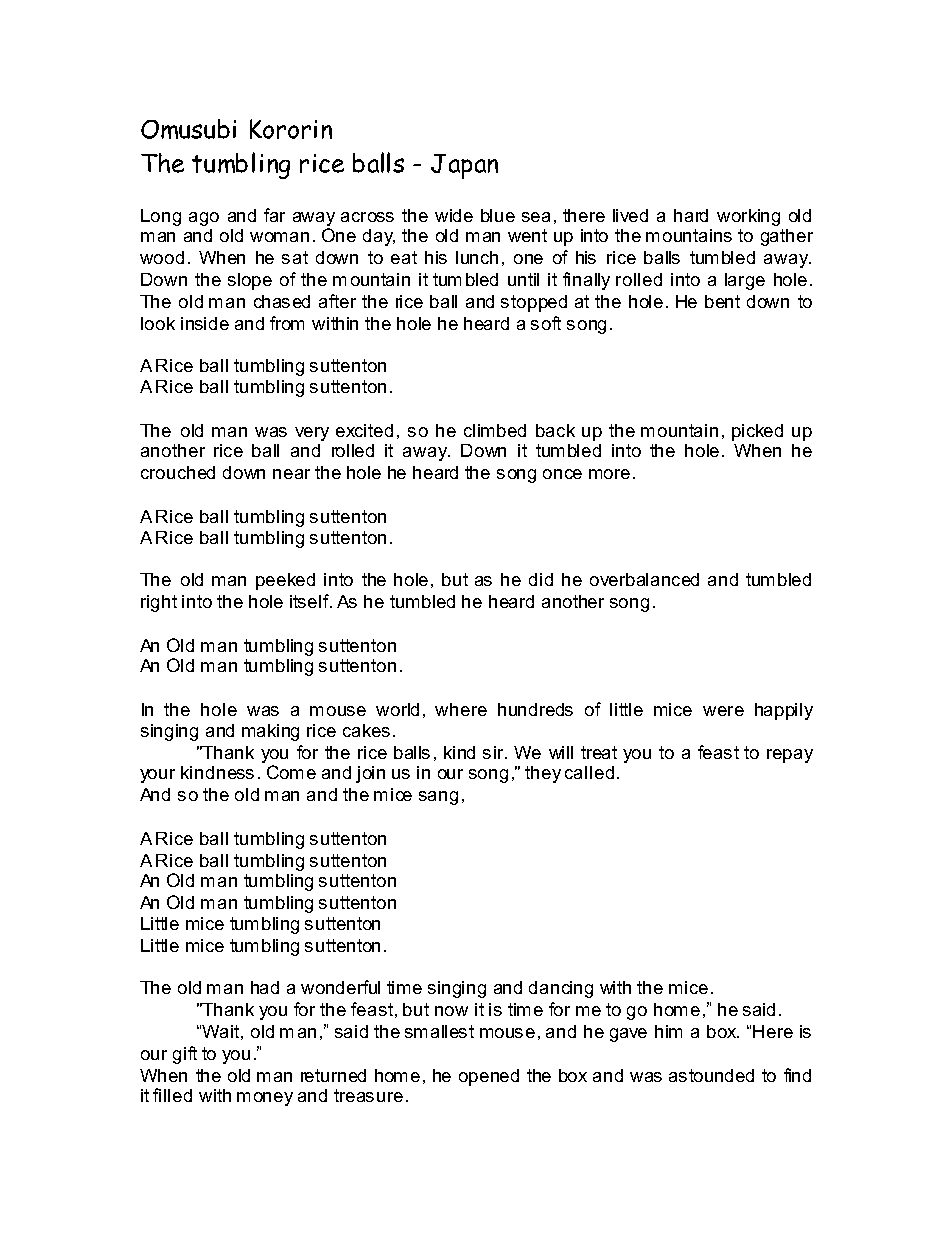 The height and width of the screenshot is (1233, 952). Describe the element at coordinates (489, 1077) in the screenshot. I see `opened` at that location.
